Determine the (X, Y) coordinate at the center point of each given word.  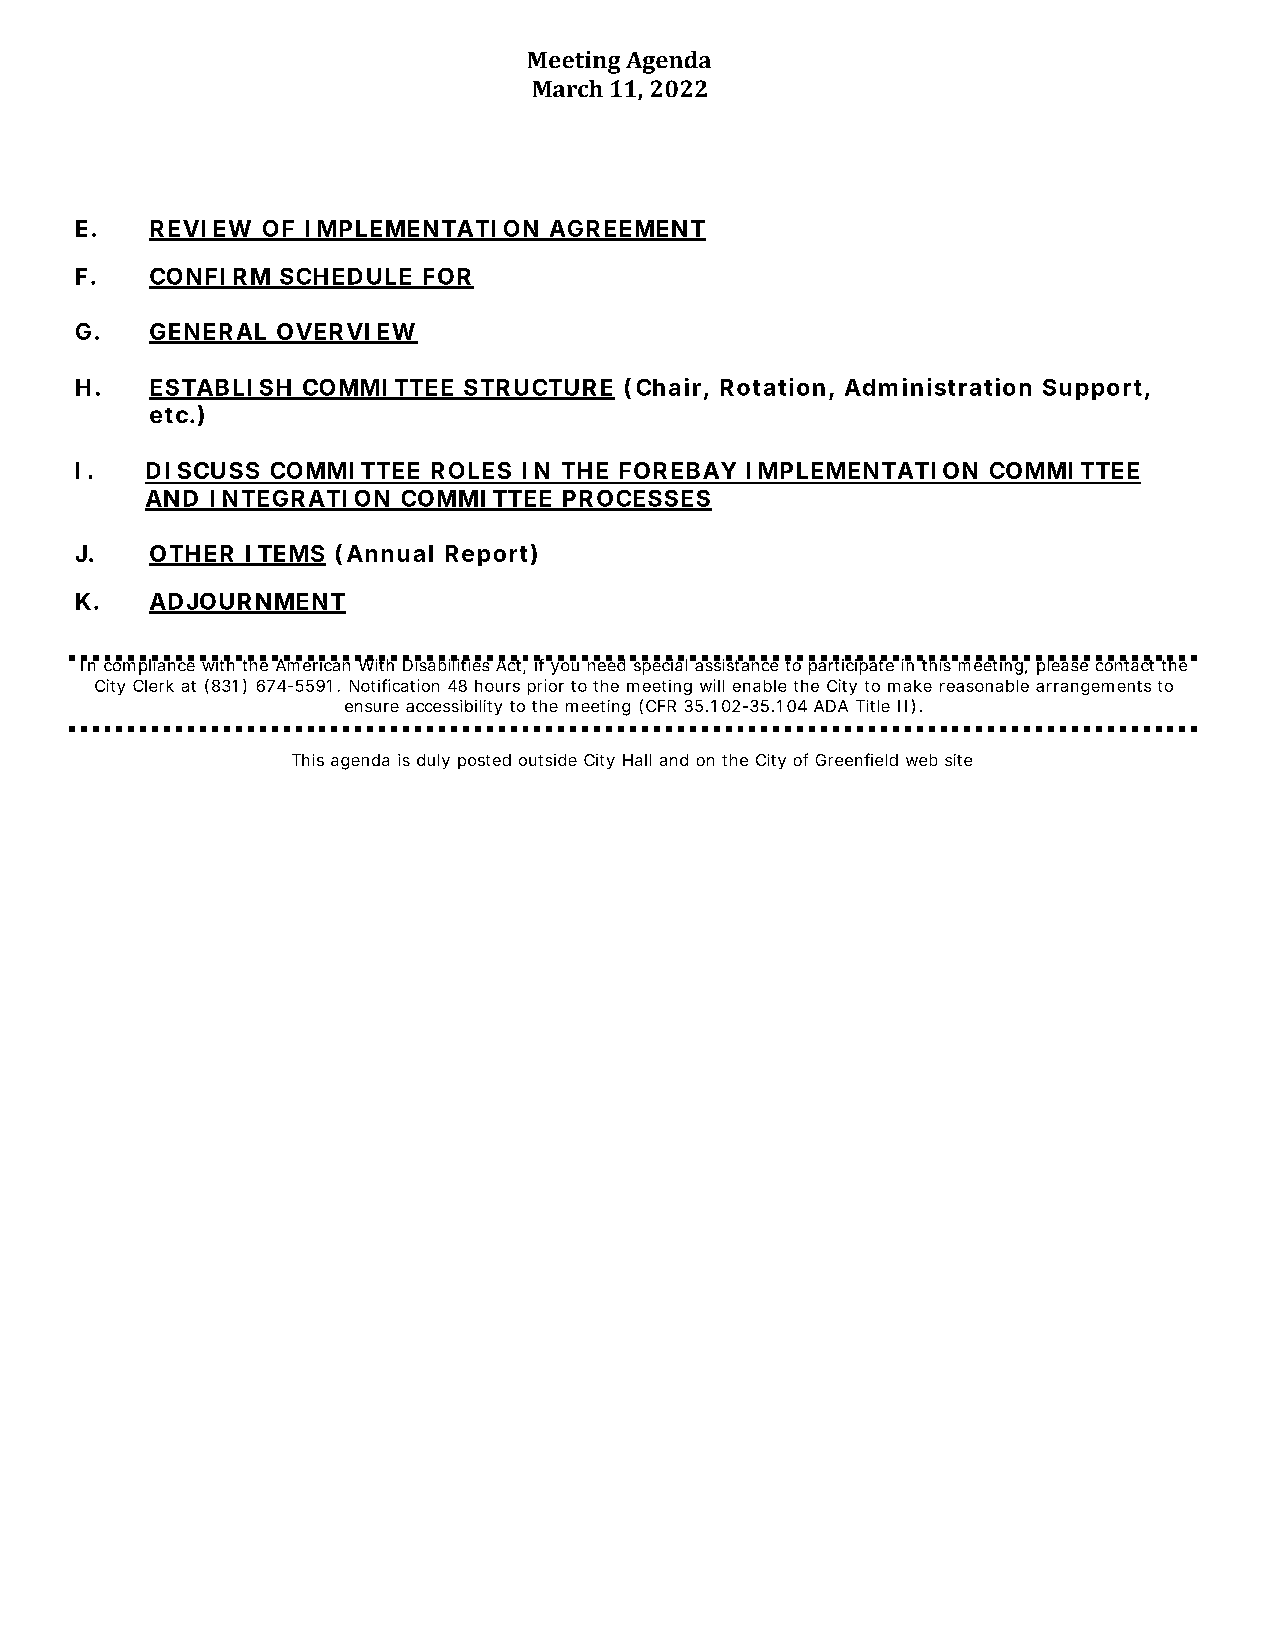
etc (172, 415)
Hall (637, 760)
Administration (938, 387)
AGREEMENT (626, 230)
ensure (372, 707)
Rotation (773, 387)
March (568, 88)
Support (1096, 389)
